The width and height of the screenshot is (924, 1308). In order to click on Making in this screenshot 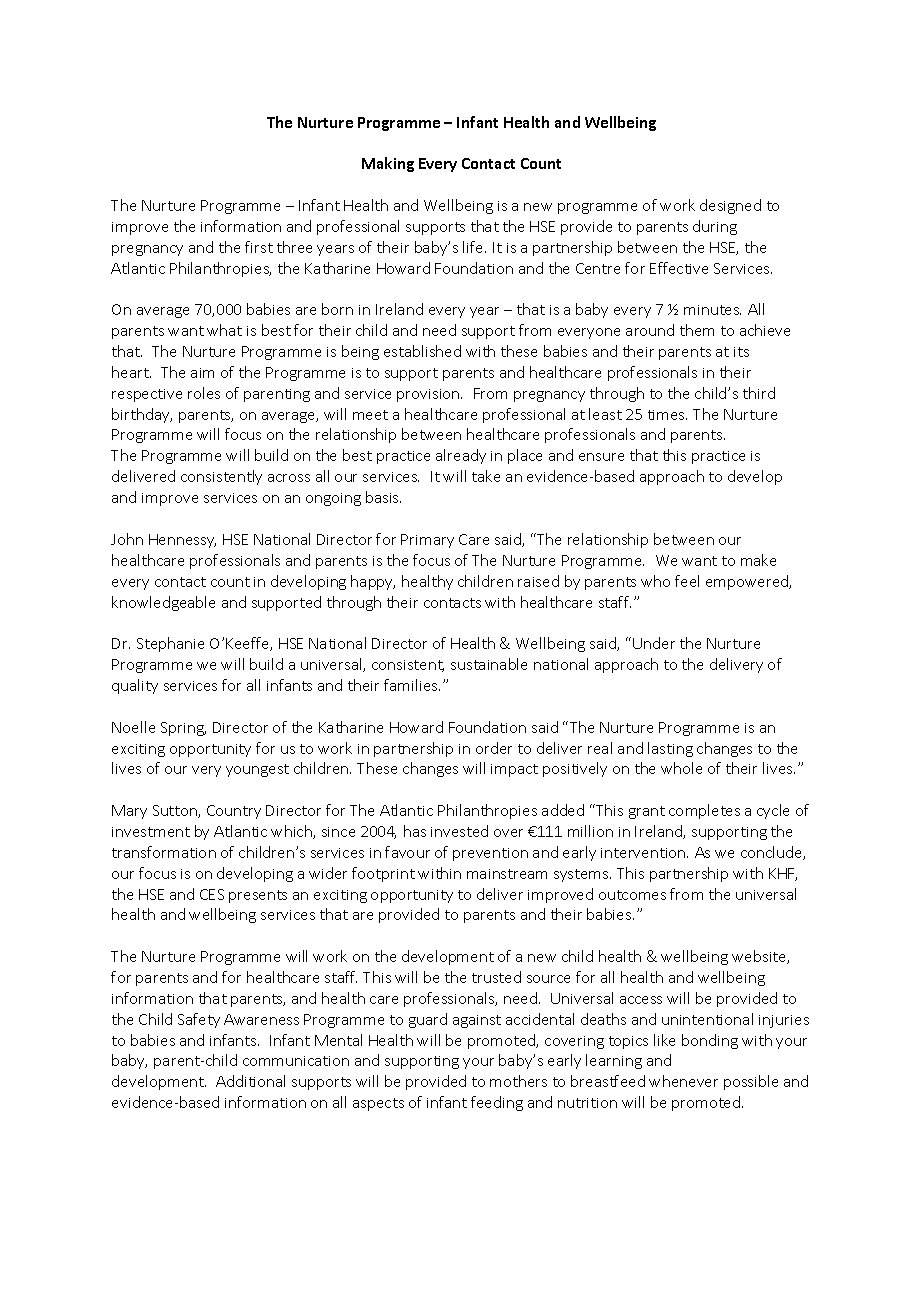, I will do `click(388, 164)`.
